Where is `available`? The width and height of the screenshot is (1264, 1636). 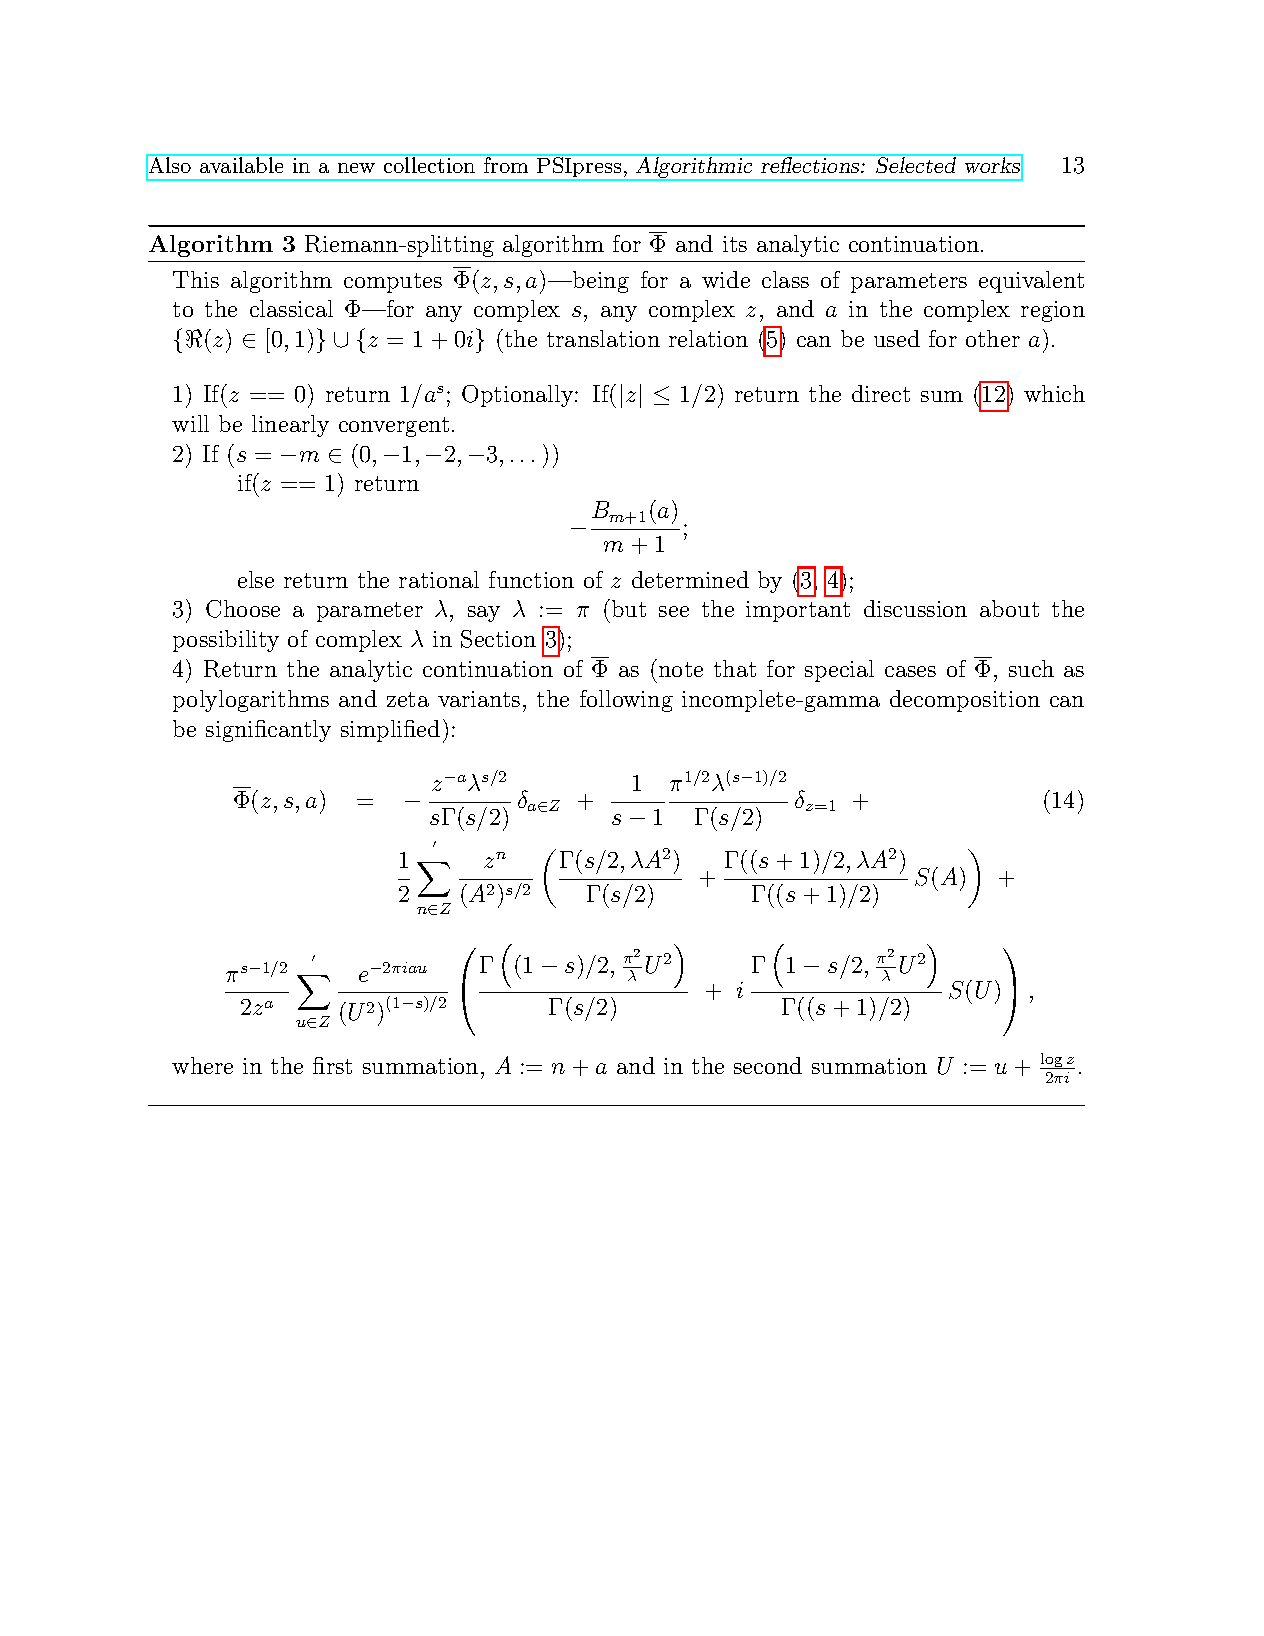 available is located at coordinates (242, 164).
